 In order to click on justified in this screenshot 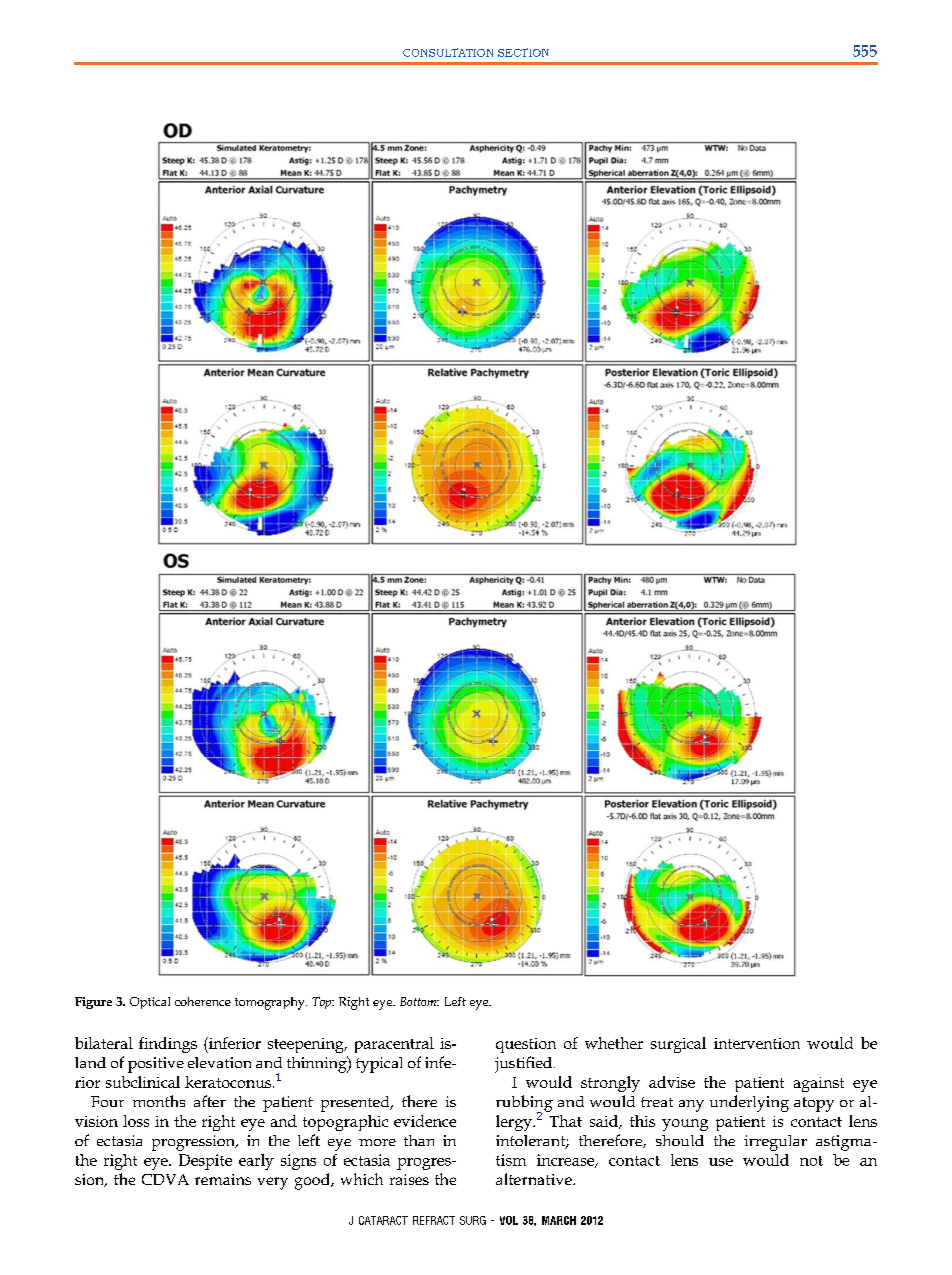, I will do `click(525, 1064)`.
